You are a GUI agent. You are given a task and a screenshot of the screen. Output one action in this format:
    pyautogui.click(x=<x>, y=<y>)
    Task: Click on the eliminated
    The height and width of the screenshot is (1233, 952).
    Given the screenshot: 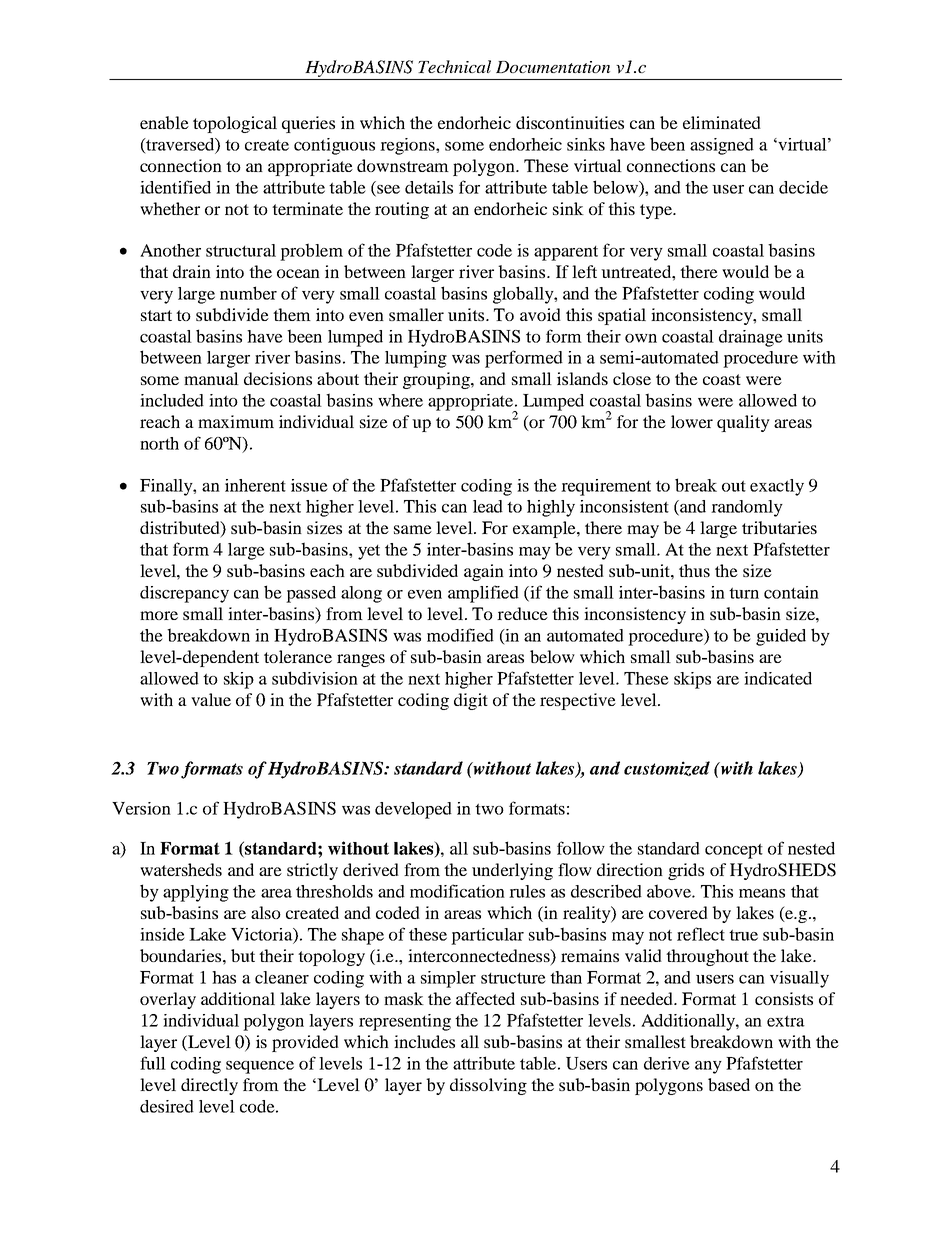 What is the action you would take?
    pyautogui.click(x=722, y=122)
